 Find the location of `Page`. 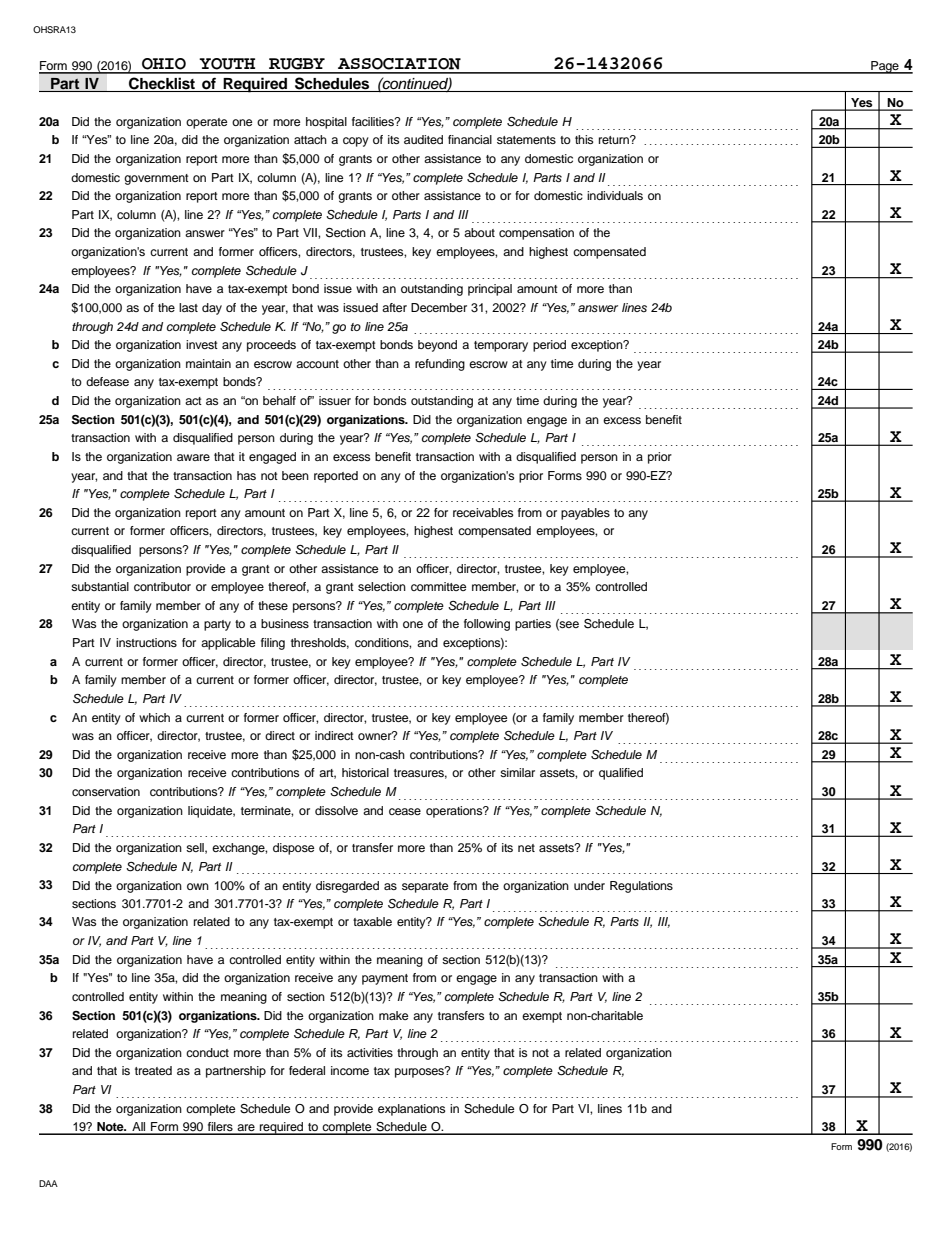

Page is located at coordinates (885, 67).
